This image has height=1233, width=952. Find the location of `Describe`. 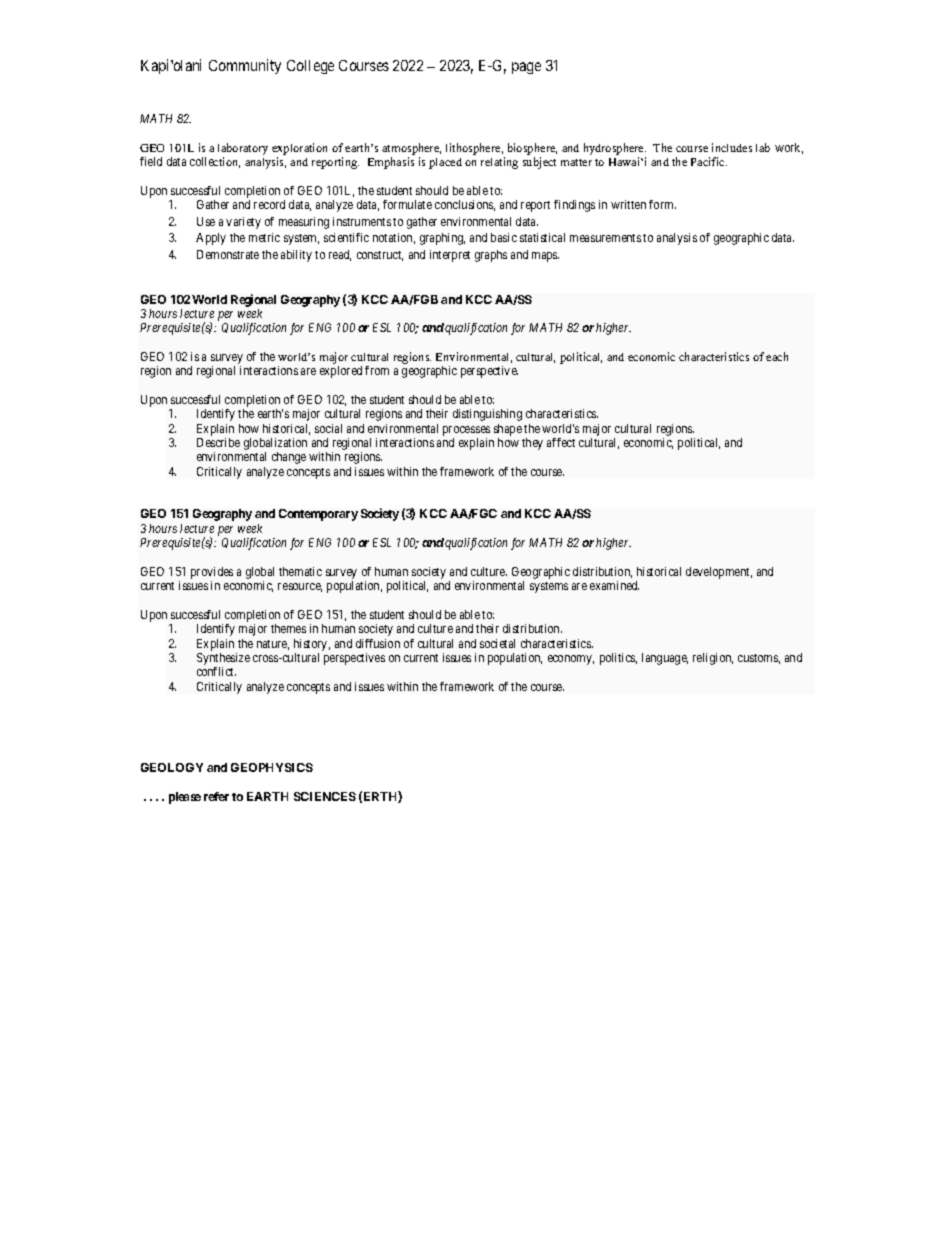

Describe is located at coordinates (218, 442).
